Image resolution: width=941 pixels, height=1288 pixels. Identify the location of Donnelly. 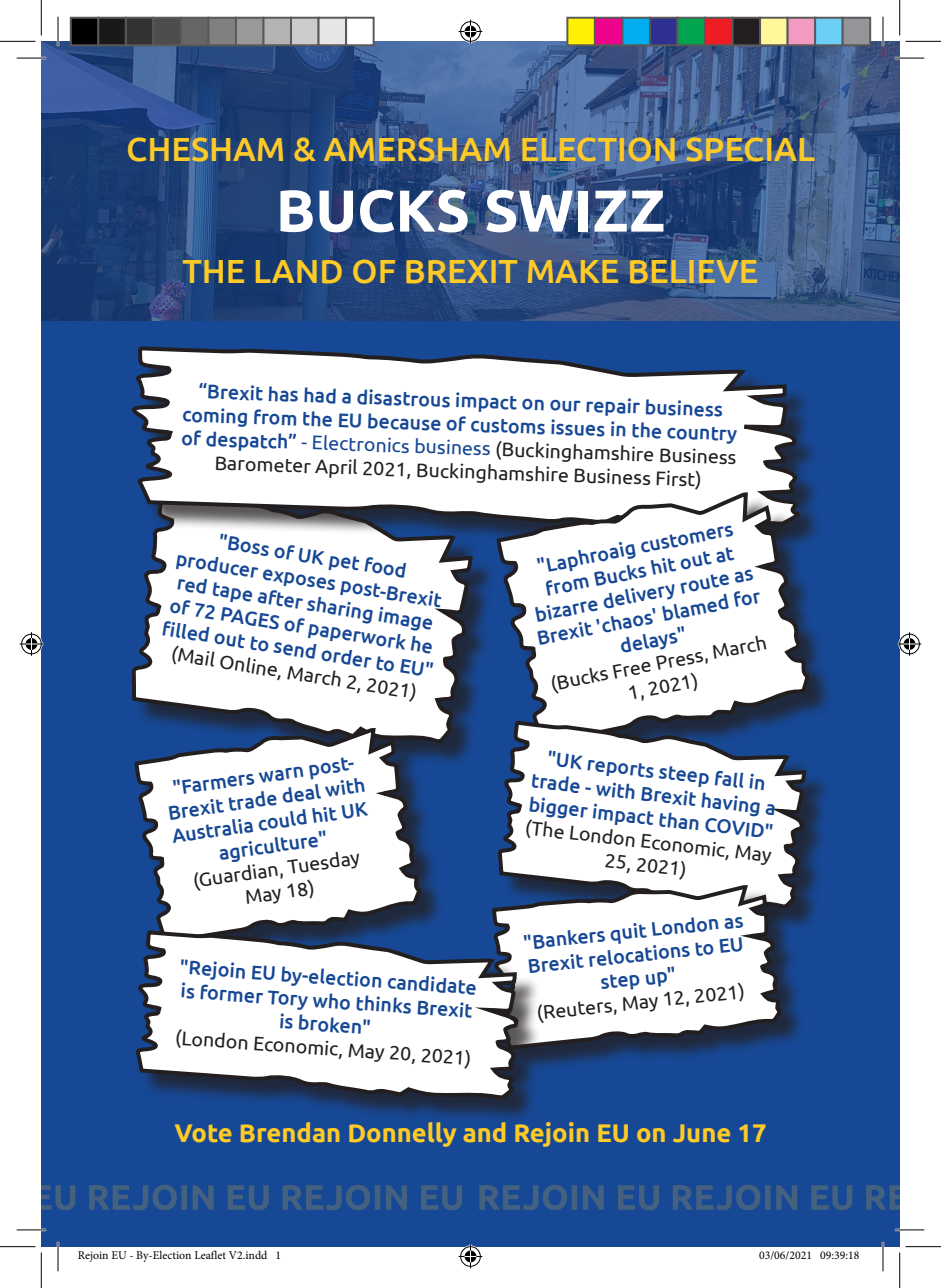
(402, 1134).
